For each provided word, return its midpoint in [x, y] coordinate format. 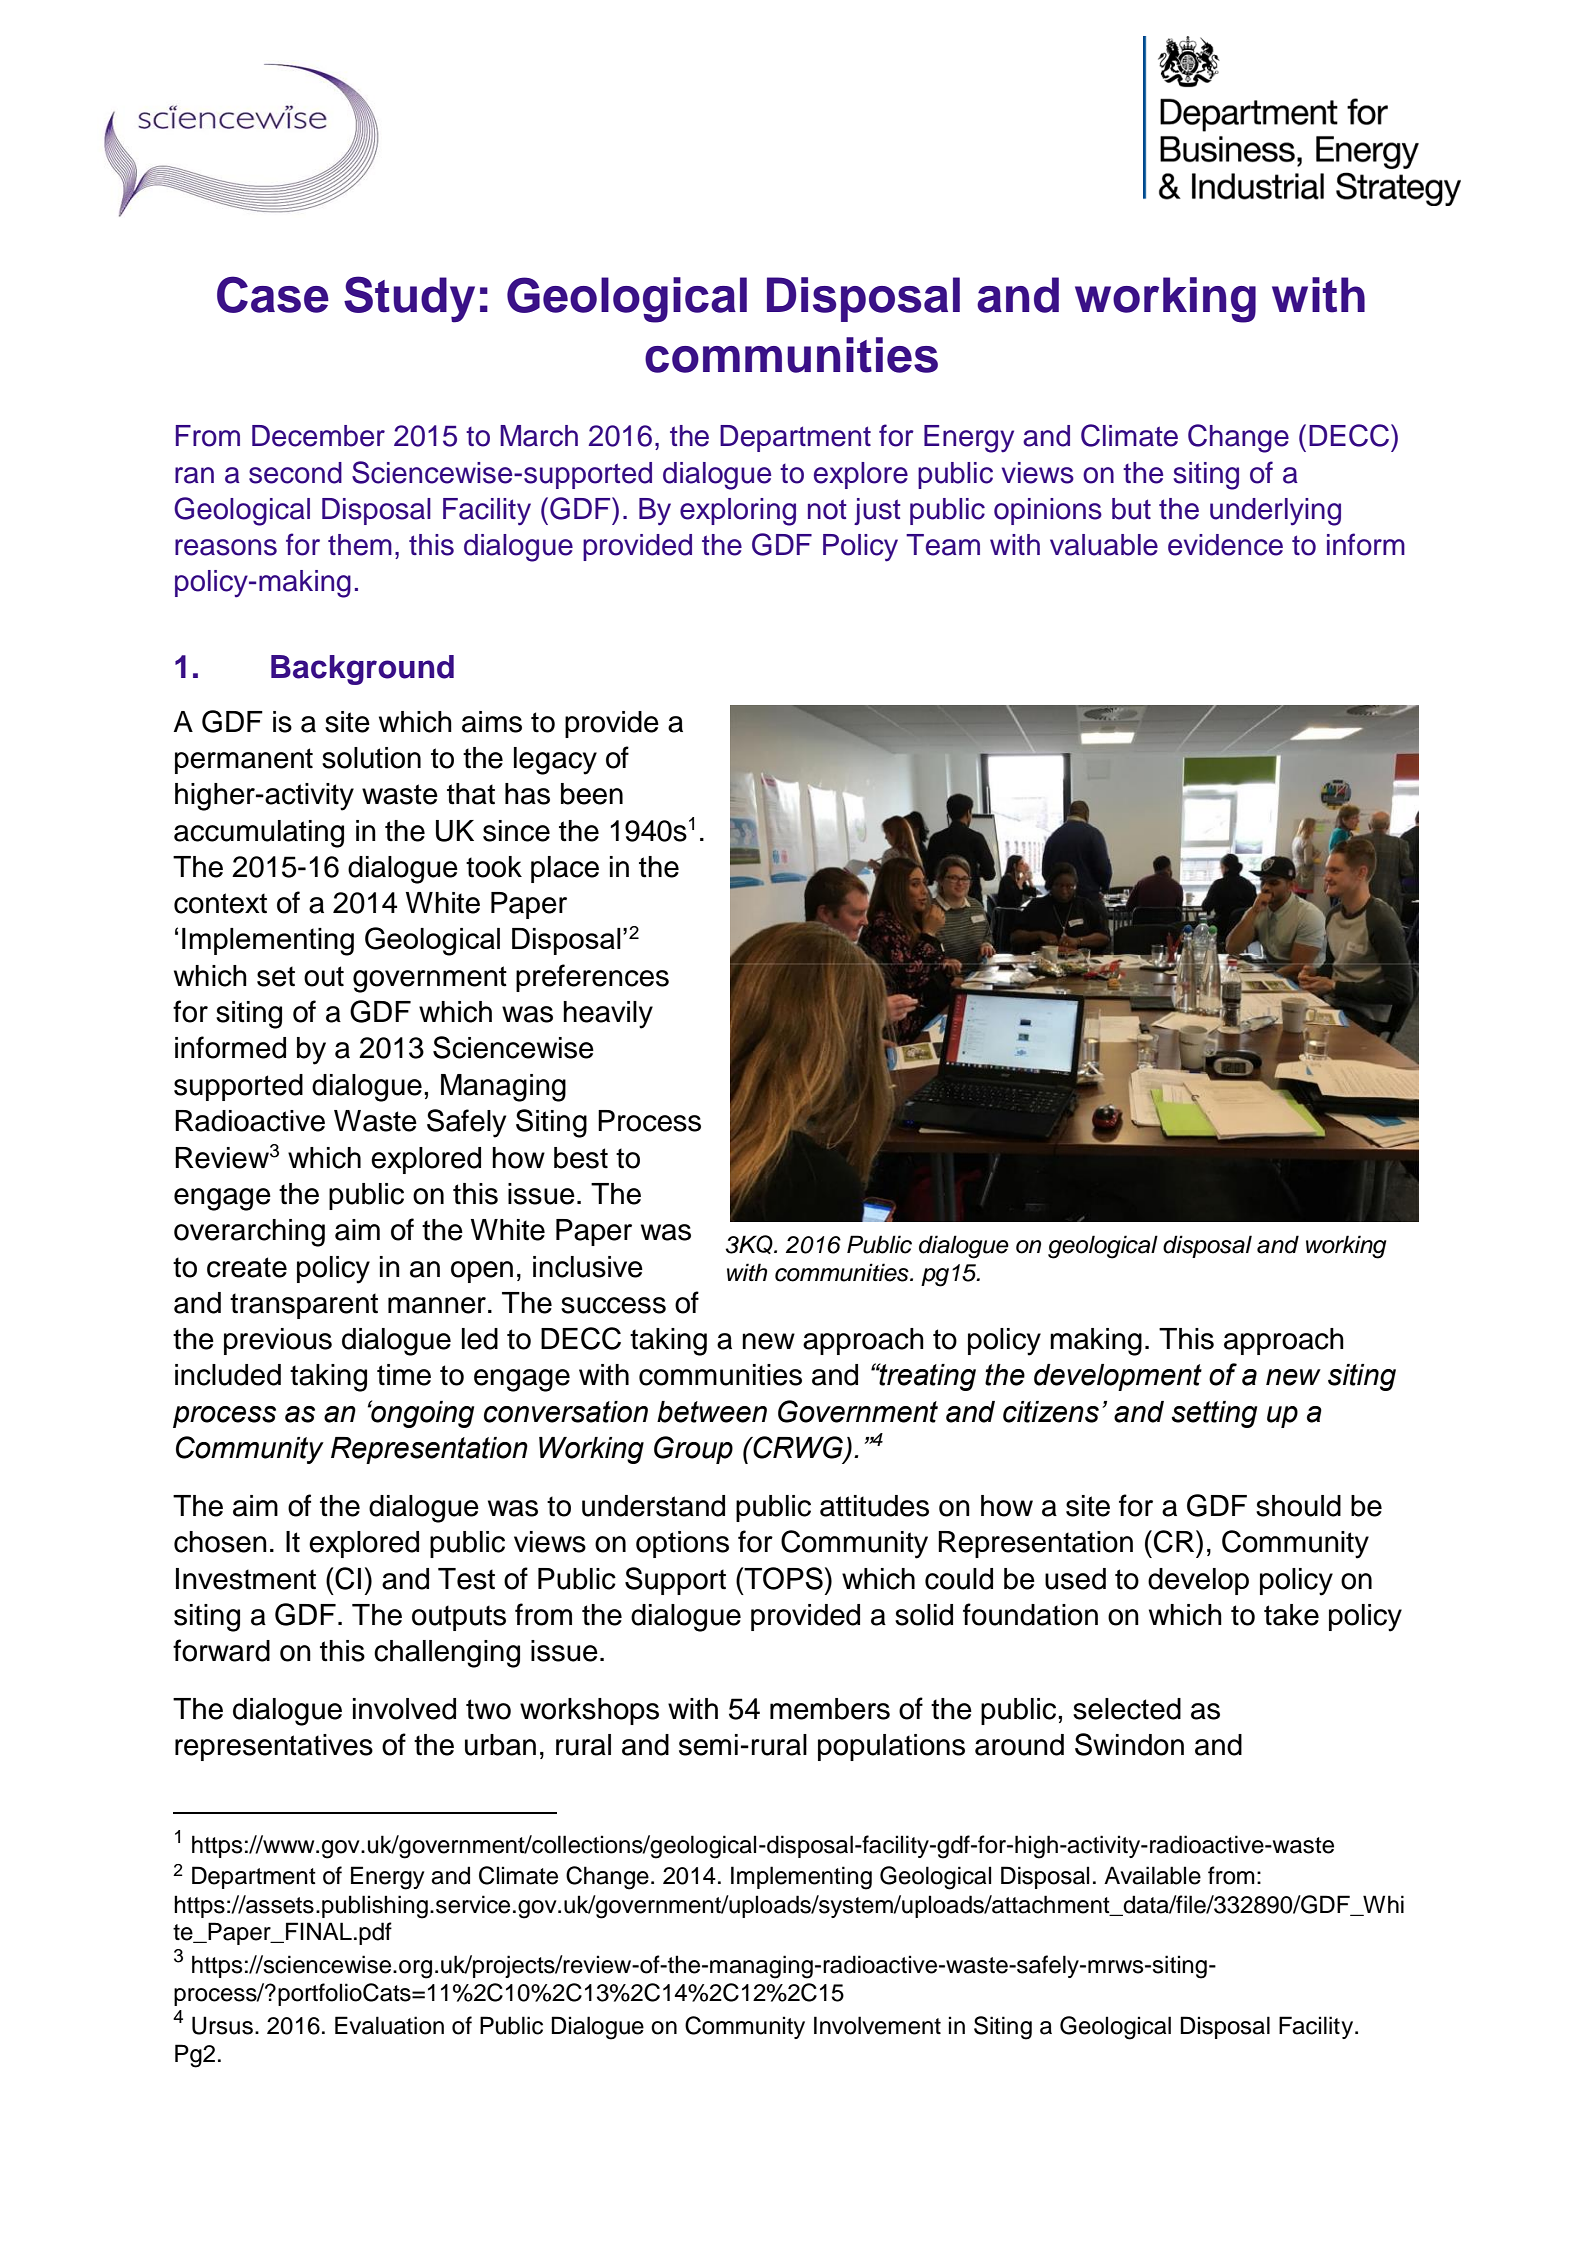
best [581, 1158]
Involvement [877, 2025]
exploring [738, 512]
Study [409, 299]
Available [1152, 1875]
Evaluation [389, 2025]
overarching [249, 1233]
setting [1214, 1414]
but [1131, 509]
